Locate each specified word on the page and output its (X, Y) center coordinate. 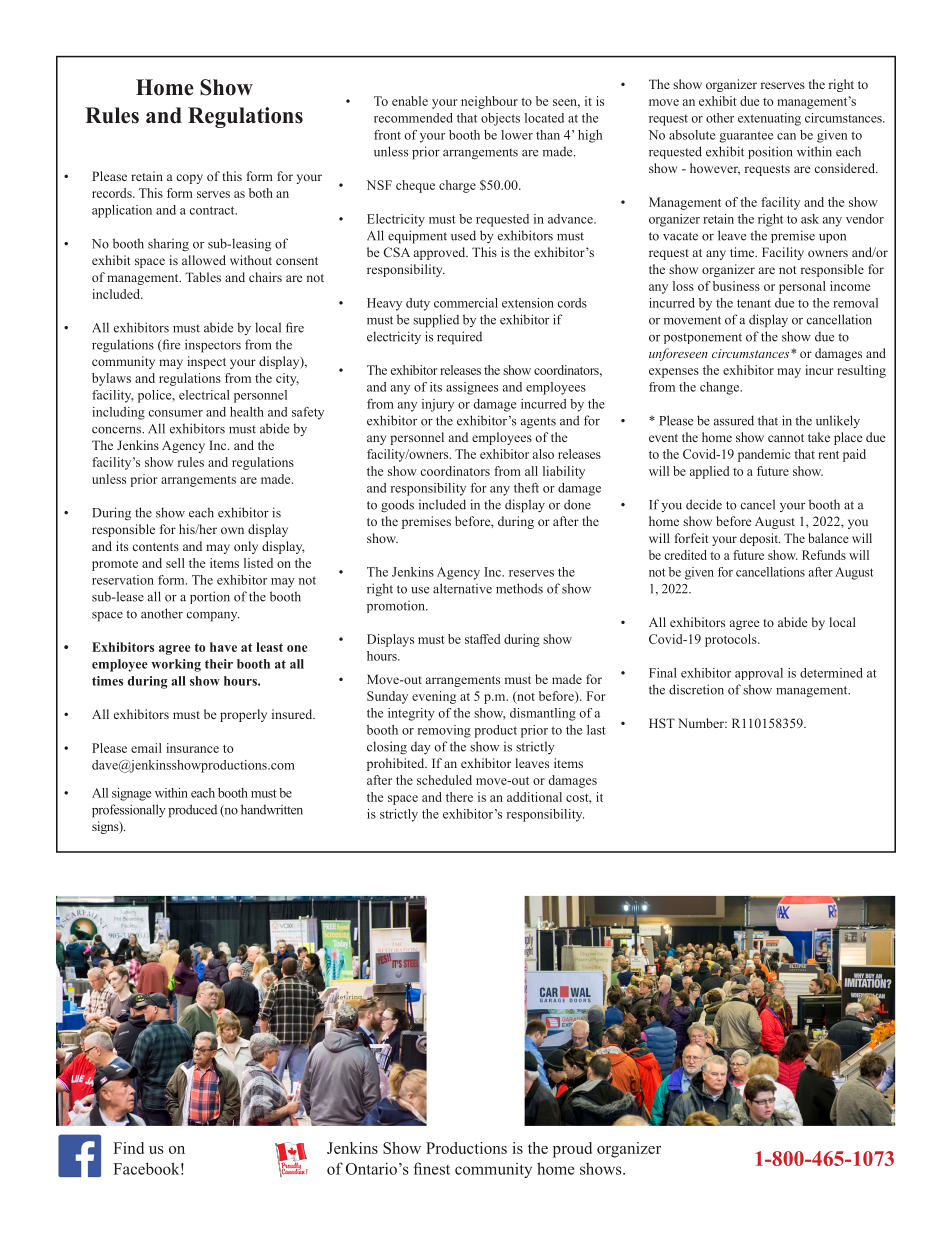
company (213, 617)
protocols (732, 640)
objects (500, 119)
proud (572, 1150)
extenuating (769, 119)
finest (431, 1168)
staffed (483, 639)
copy (190, 179)
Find (128, 1148)
